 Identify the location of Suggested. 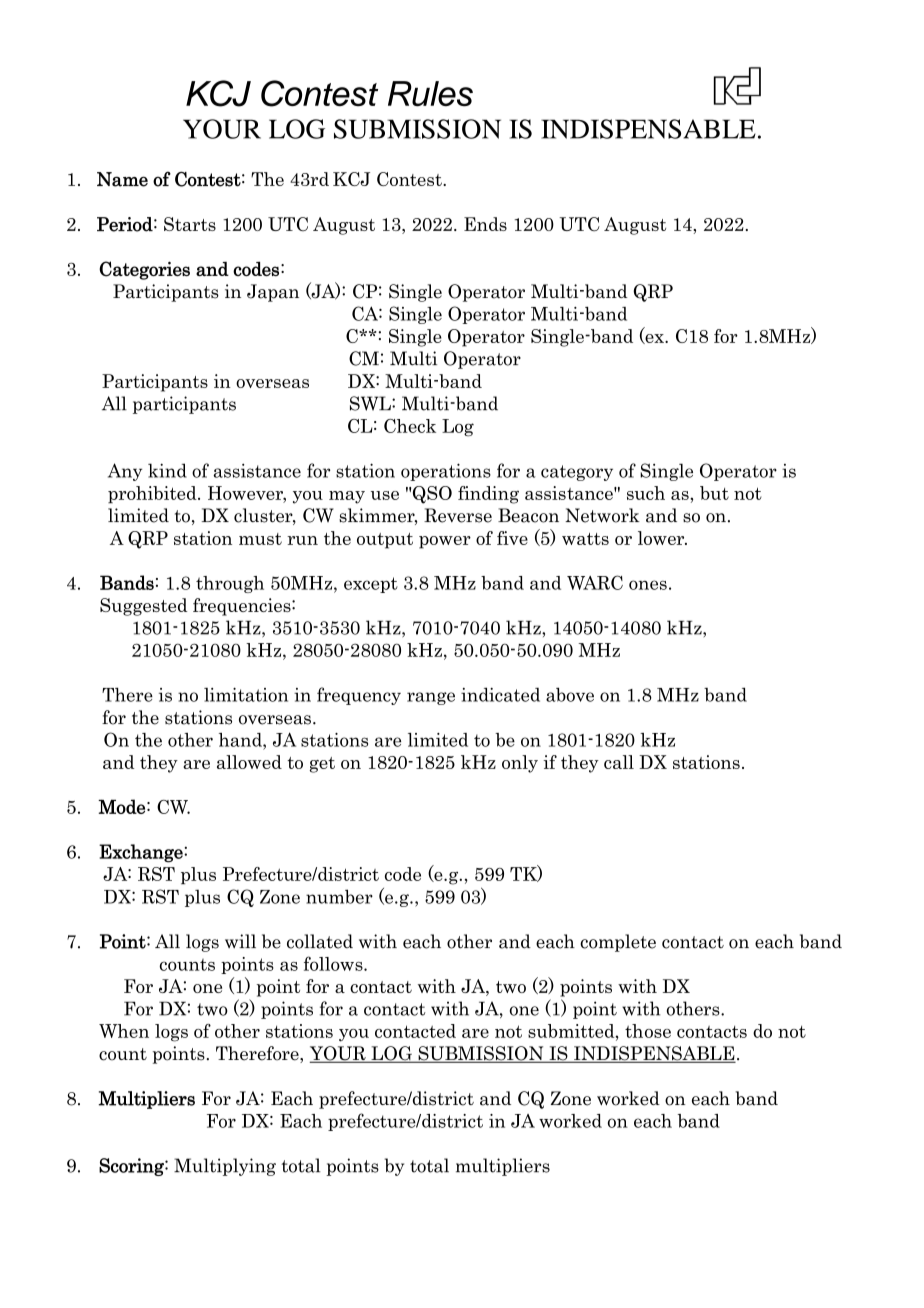
(144, 607).
